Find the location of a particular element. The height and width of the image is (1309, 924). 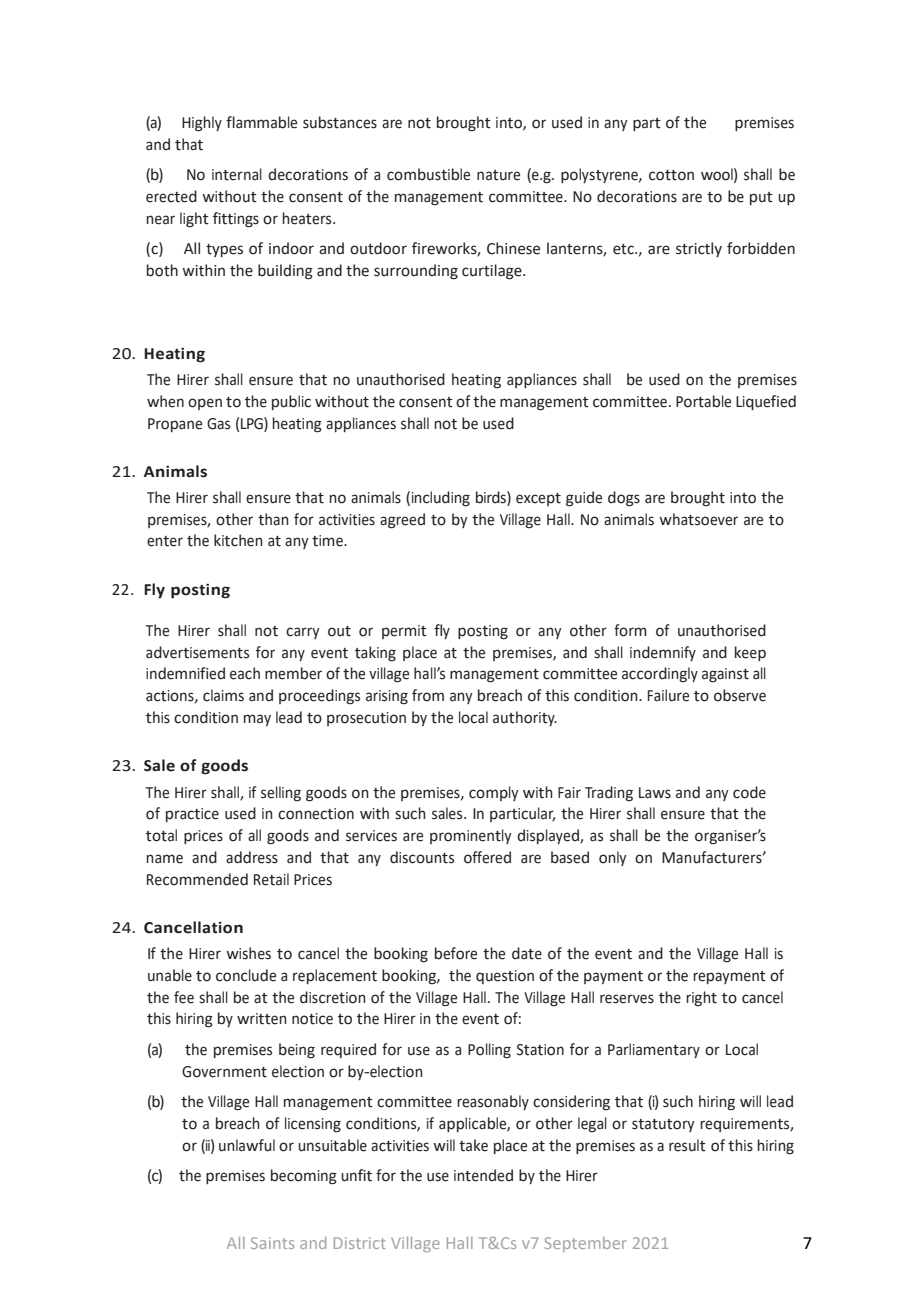

address is located at coordinates (252, 857).
